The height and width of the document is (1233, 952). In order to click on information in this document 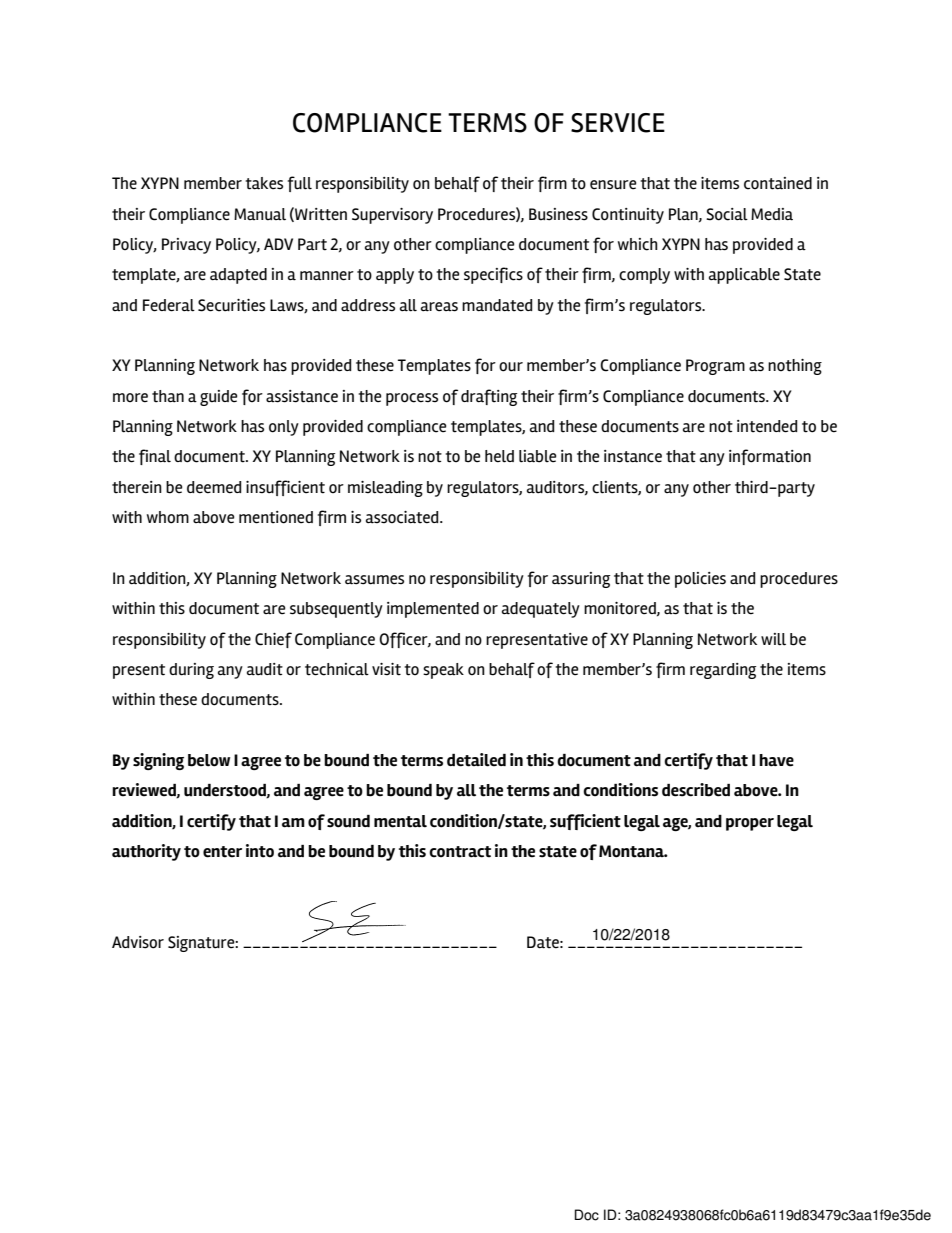, I will do `click(770, 457)`.
